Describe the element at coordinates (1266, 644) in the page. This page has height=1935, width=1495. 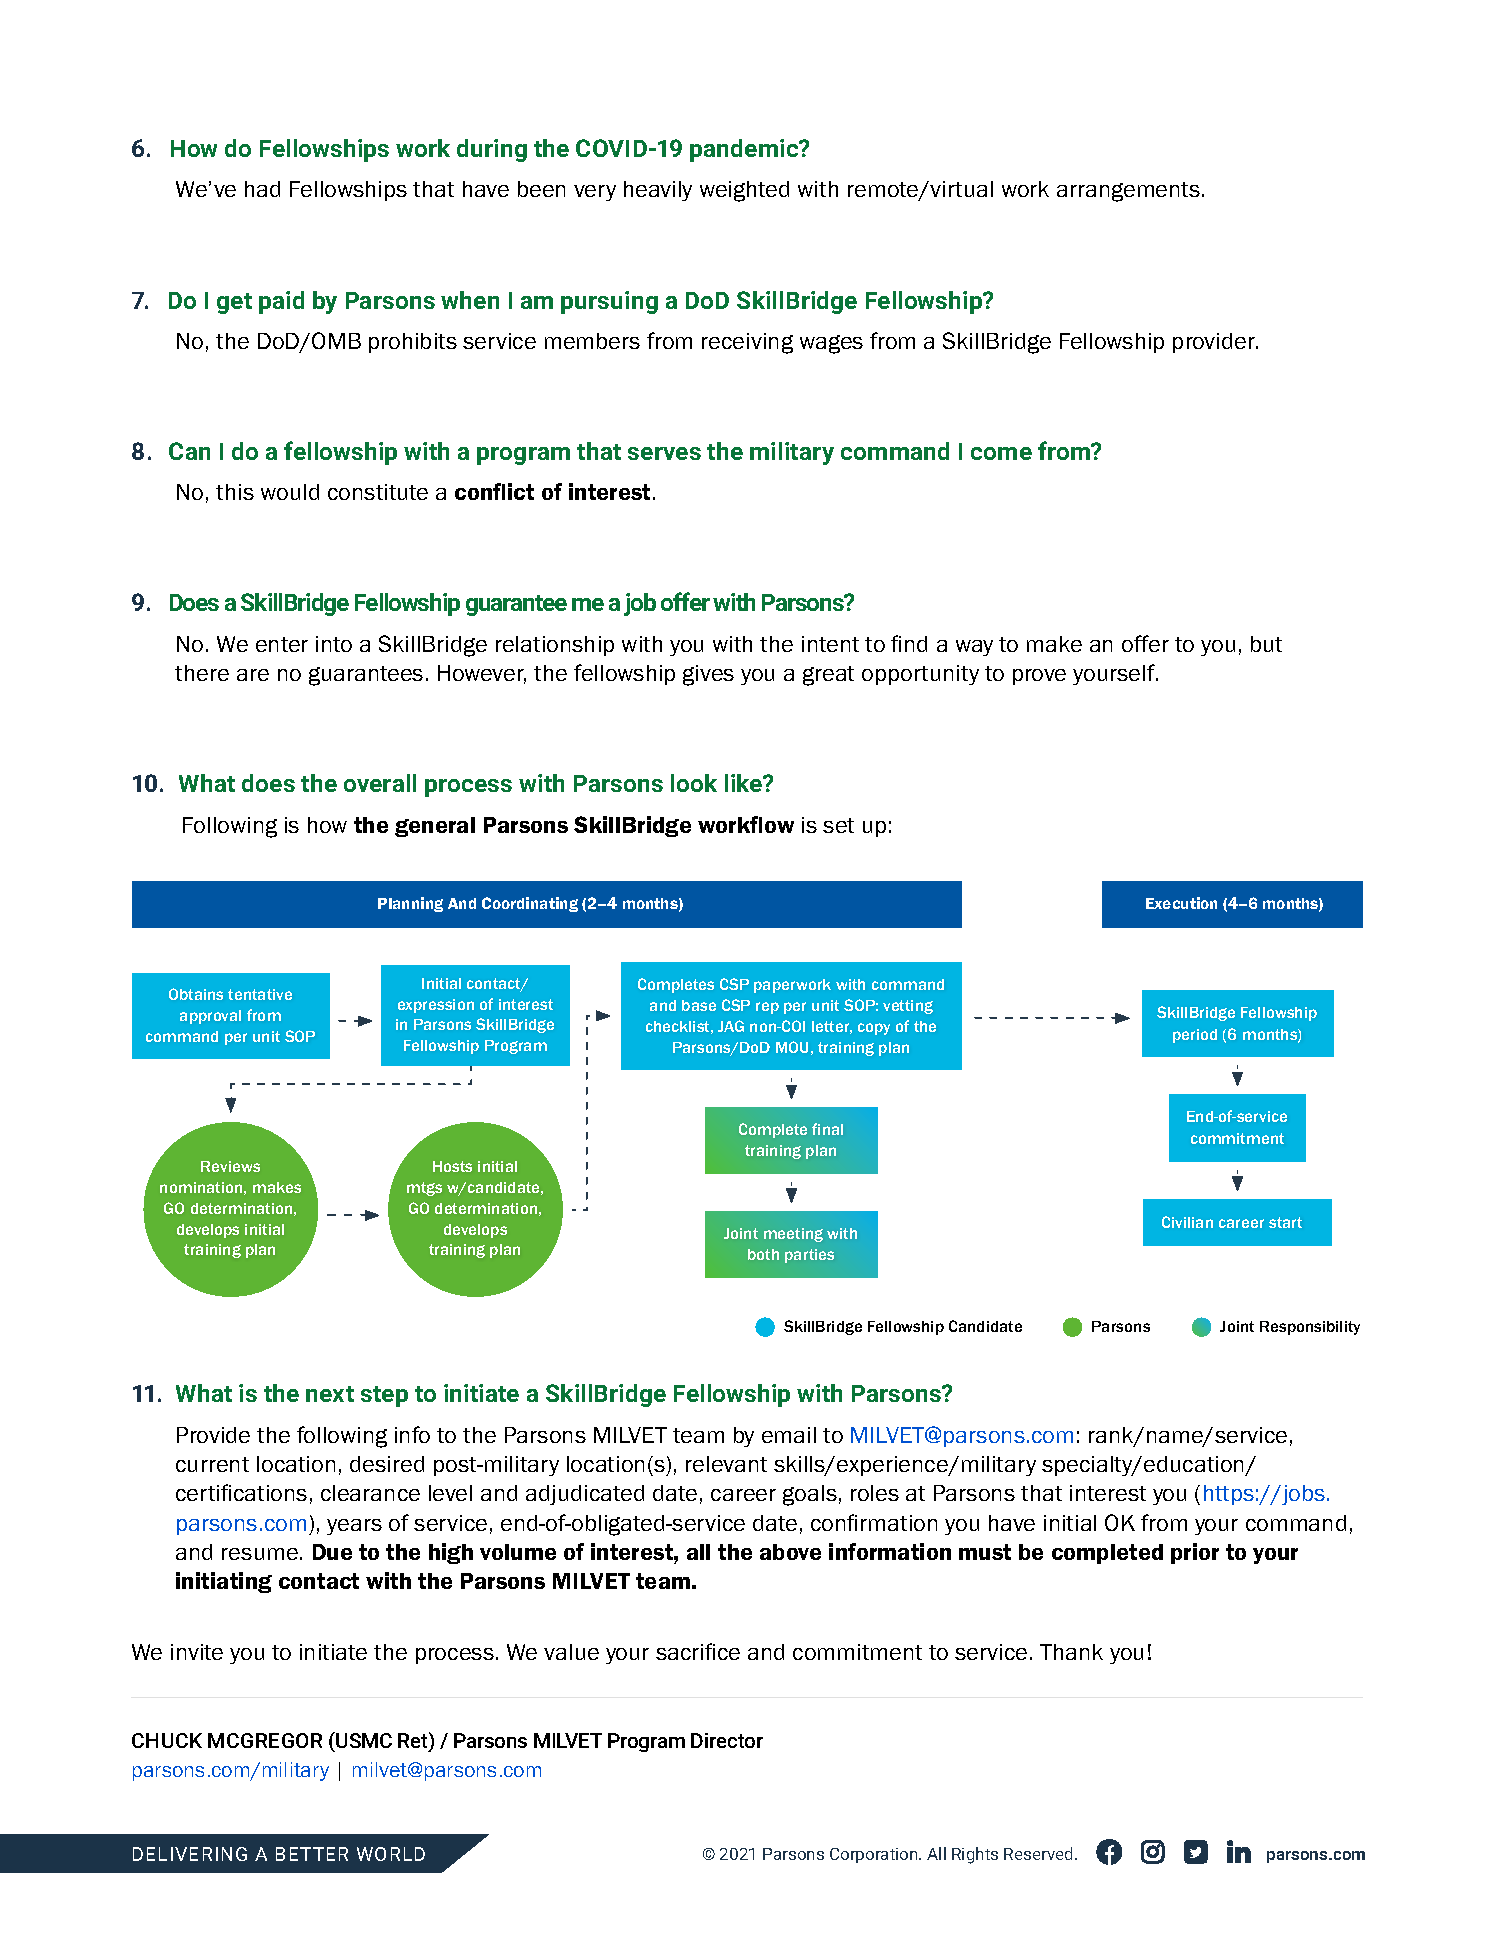
I see `but` at that location.
